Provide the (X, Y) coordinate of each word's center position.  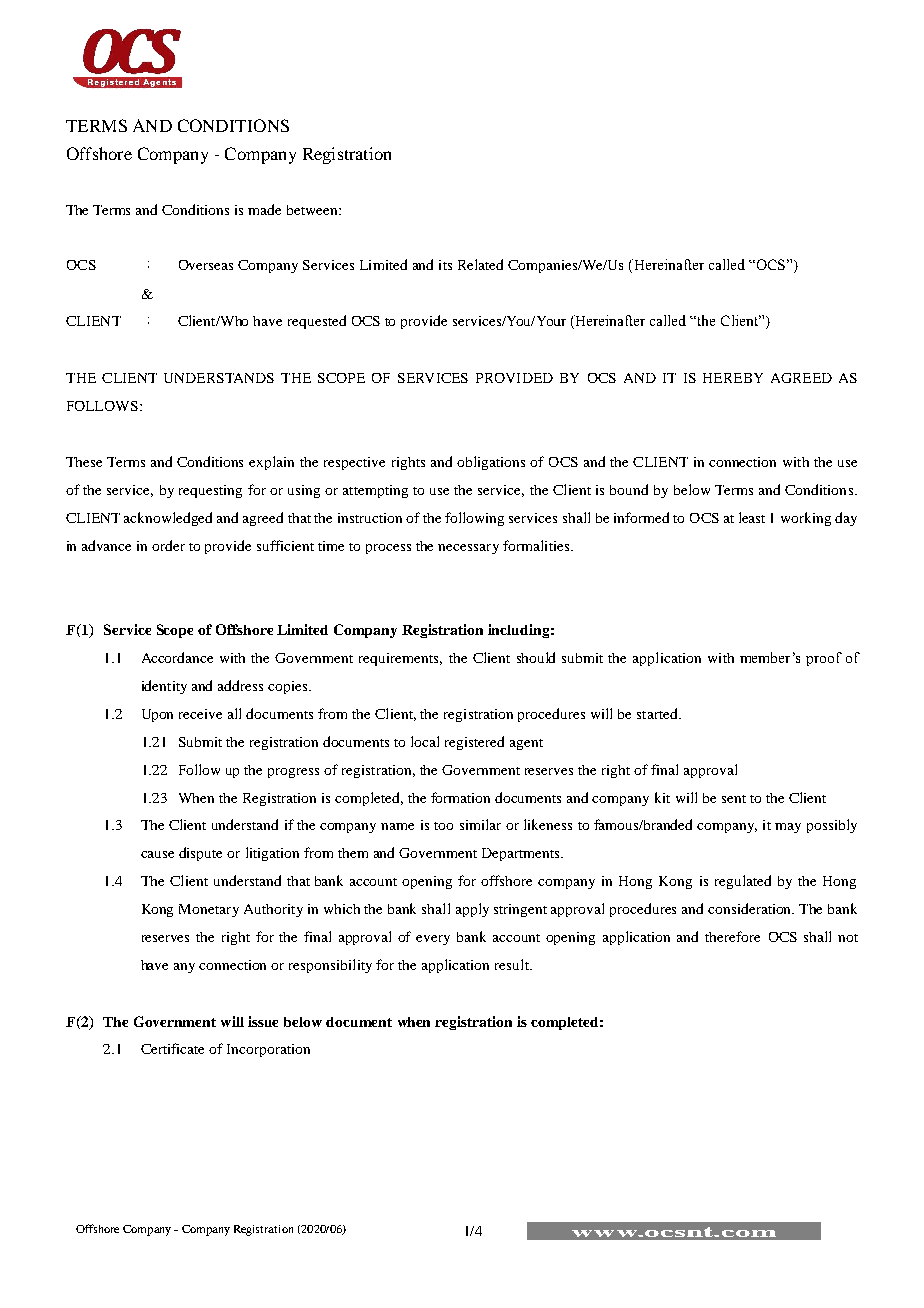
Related (480, 264)
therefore (732, 936)
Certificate (172, 1048)
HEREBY (733, 378)
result (513, 964)
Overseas (206, 265)
